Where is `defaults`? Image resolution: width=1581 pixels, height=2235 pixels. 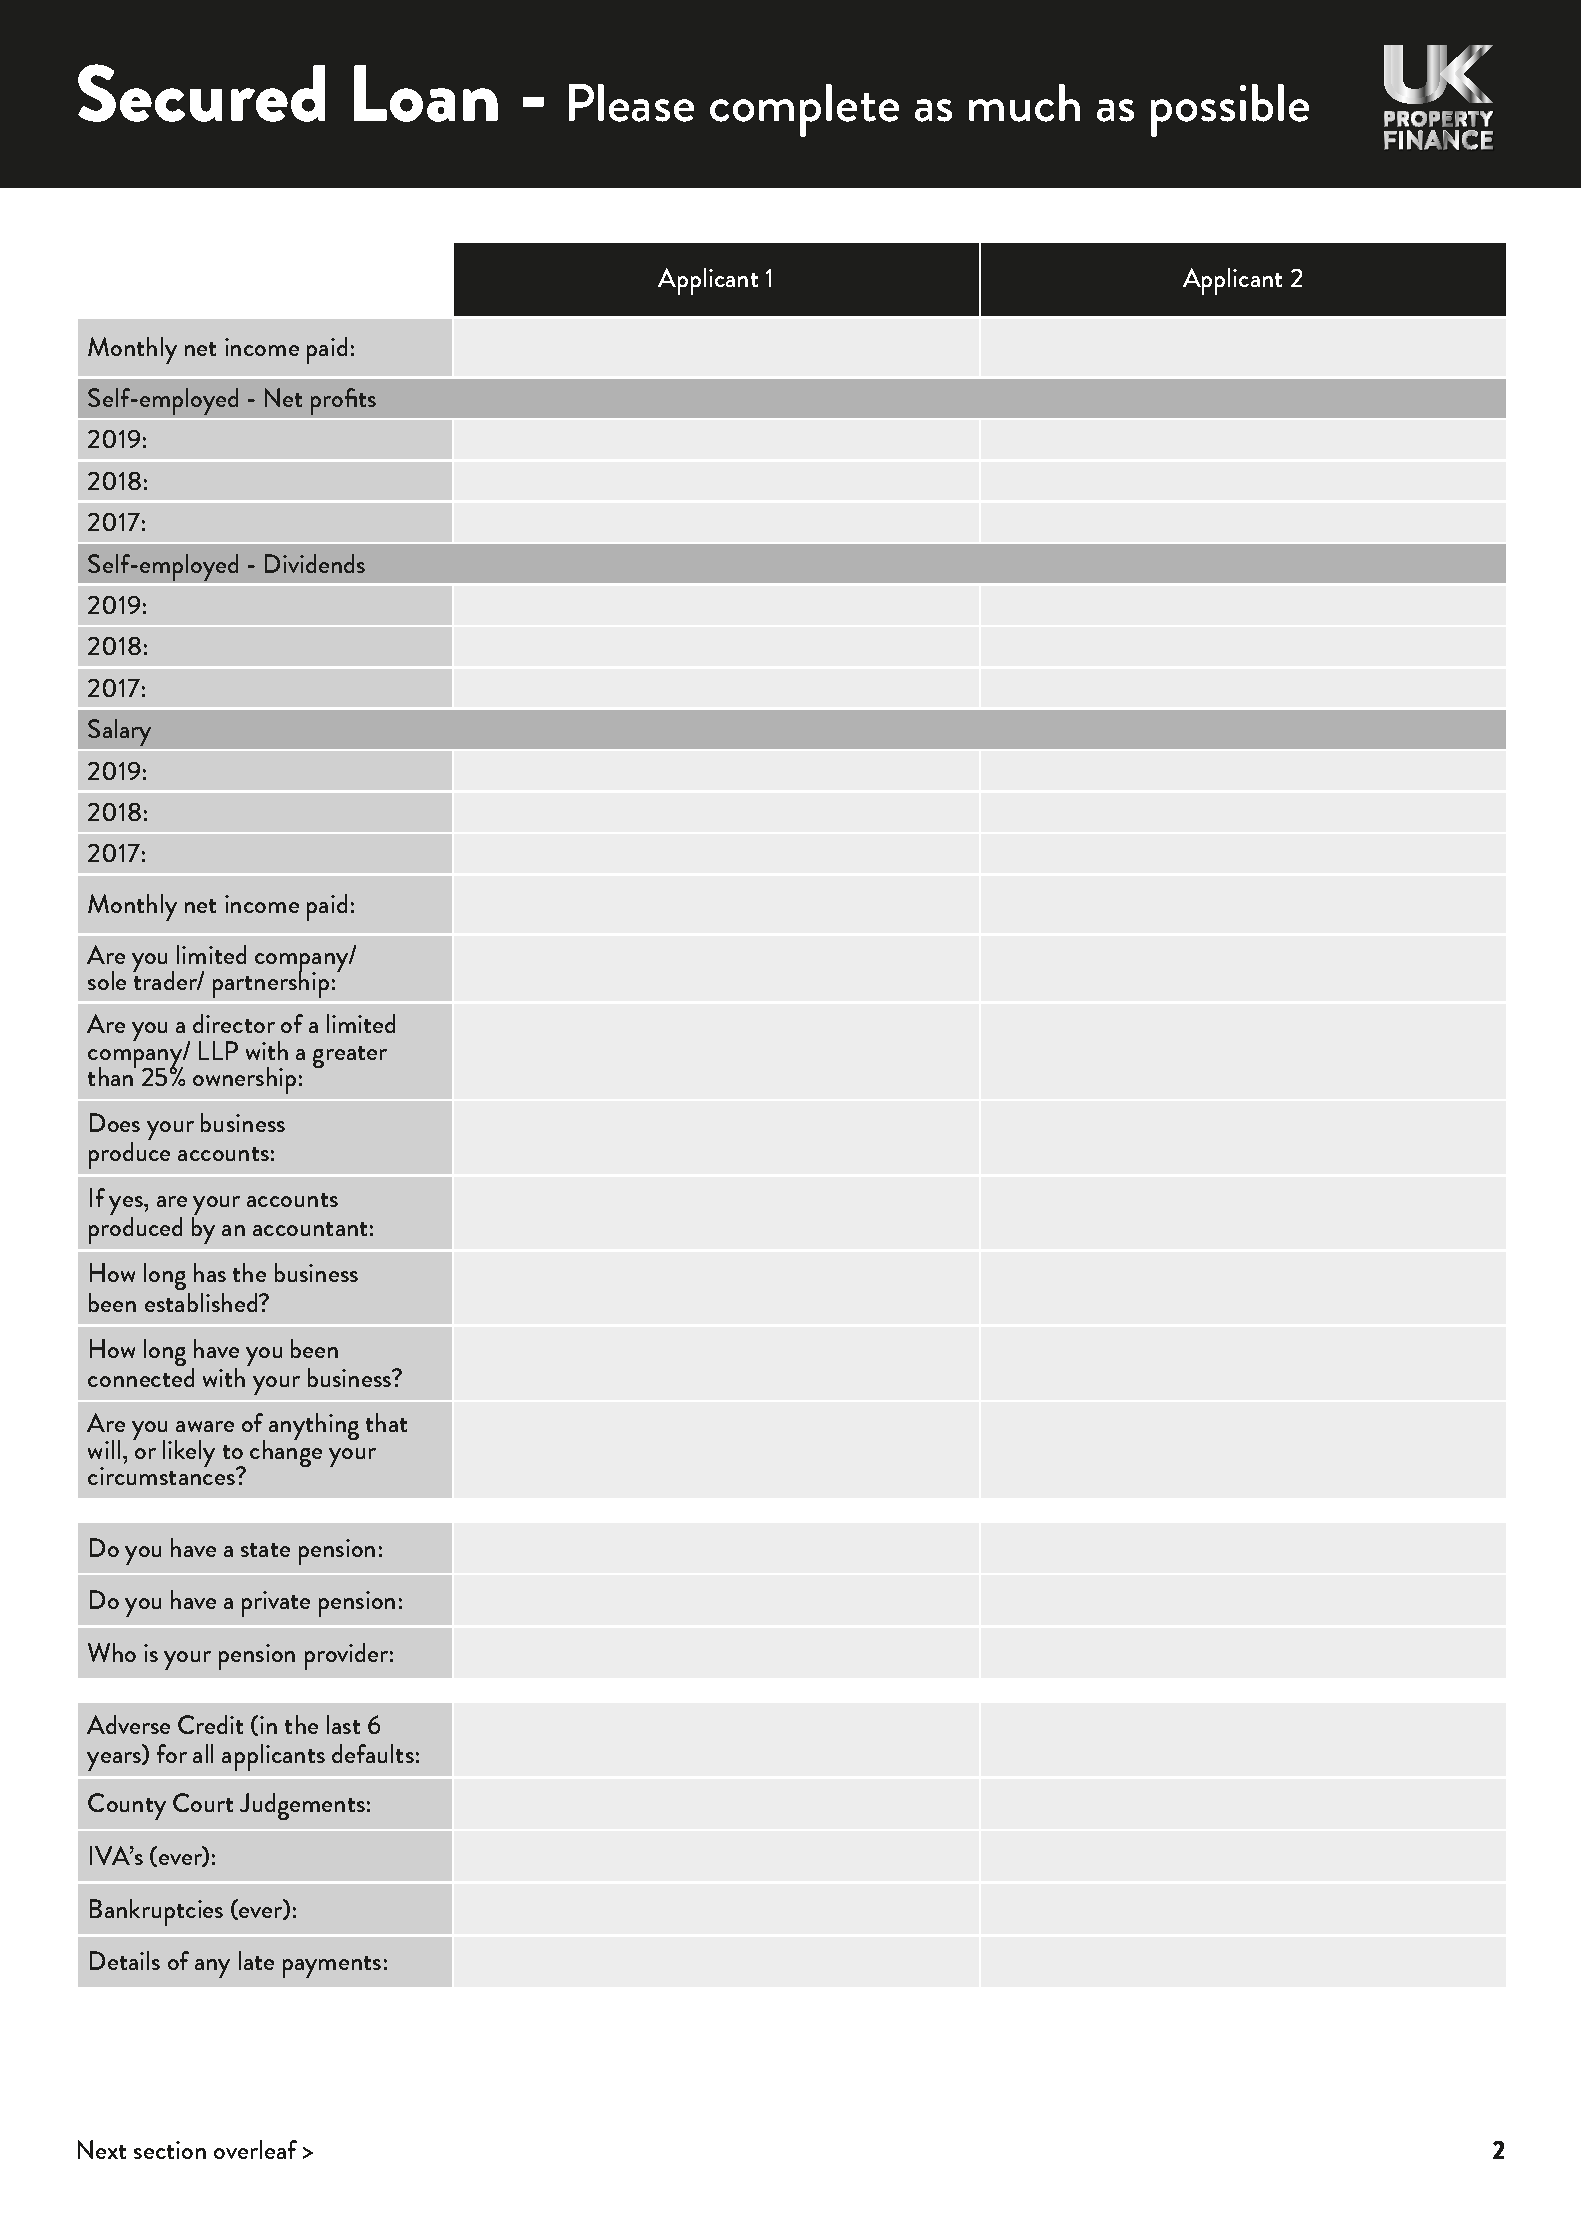 defaults is located at coordinates (373, 1753).
